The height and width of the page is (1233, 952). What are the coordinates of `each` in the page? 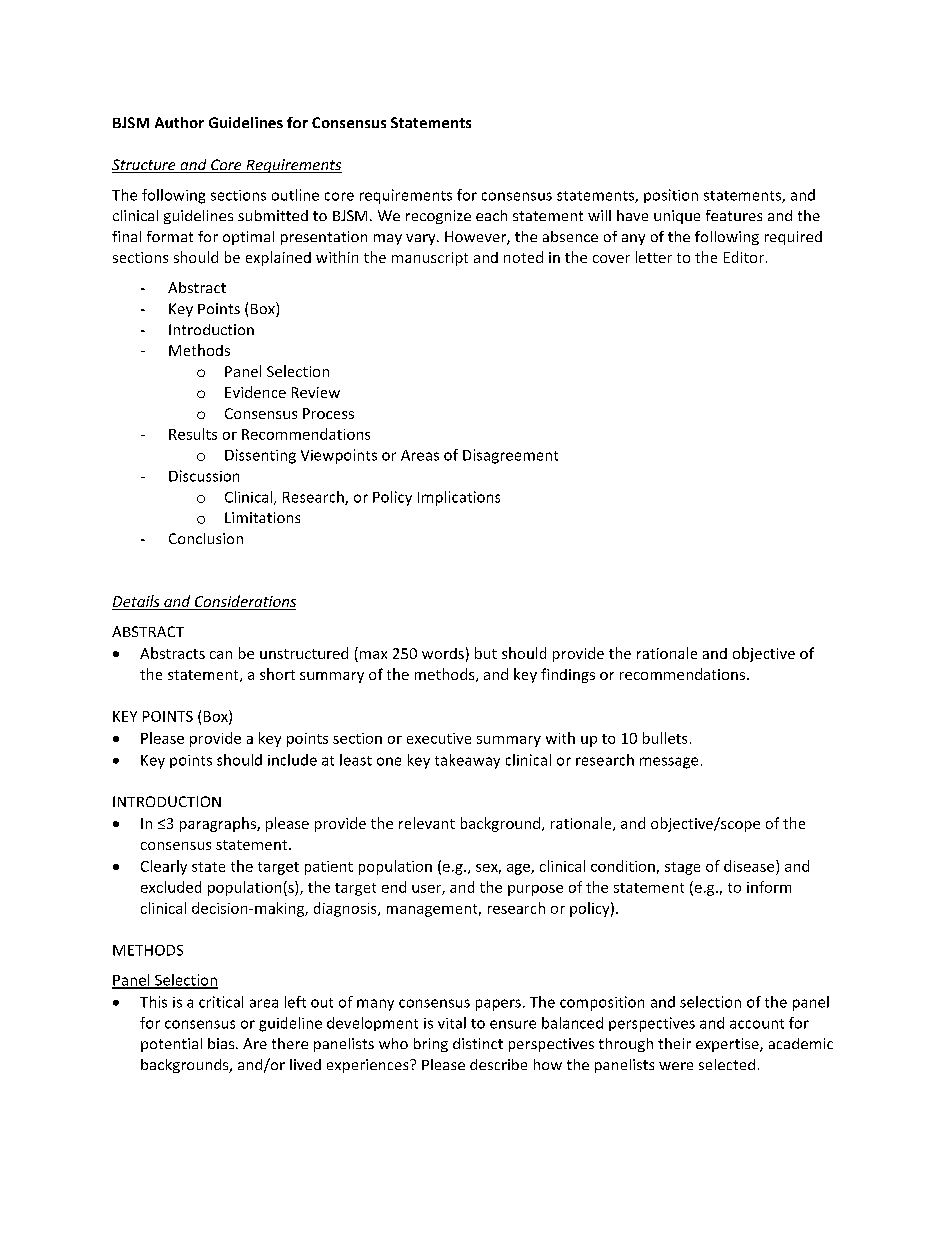 It's located at (491, 215).
